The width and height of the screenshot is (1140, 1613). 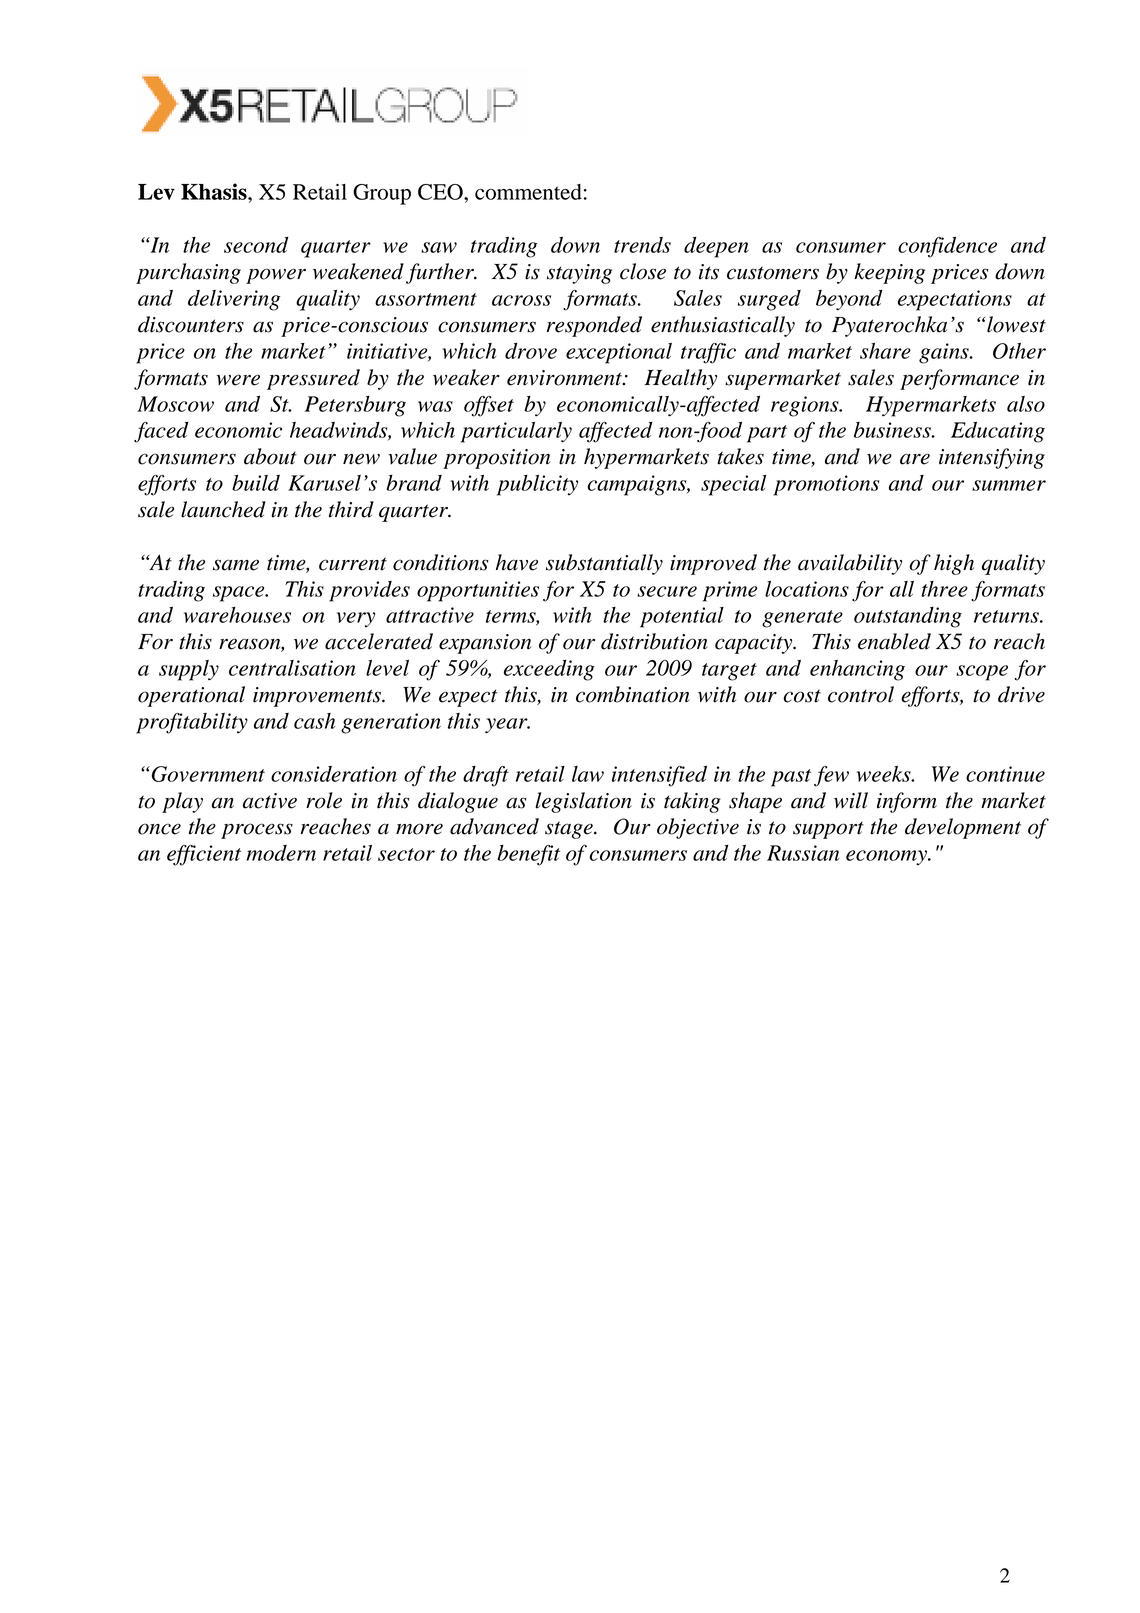 What do you see at coordinates (908, 617) in the screenshot?
I see `outstanding` at bounding box center [908, 617].
